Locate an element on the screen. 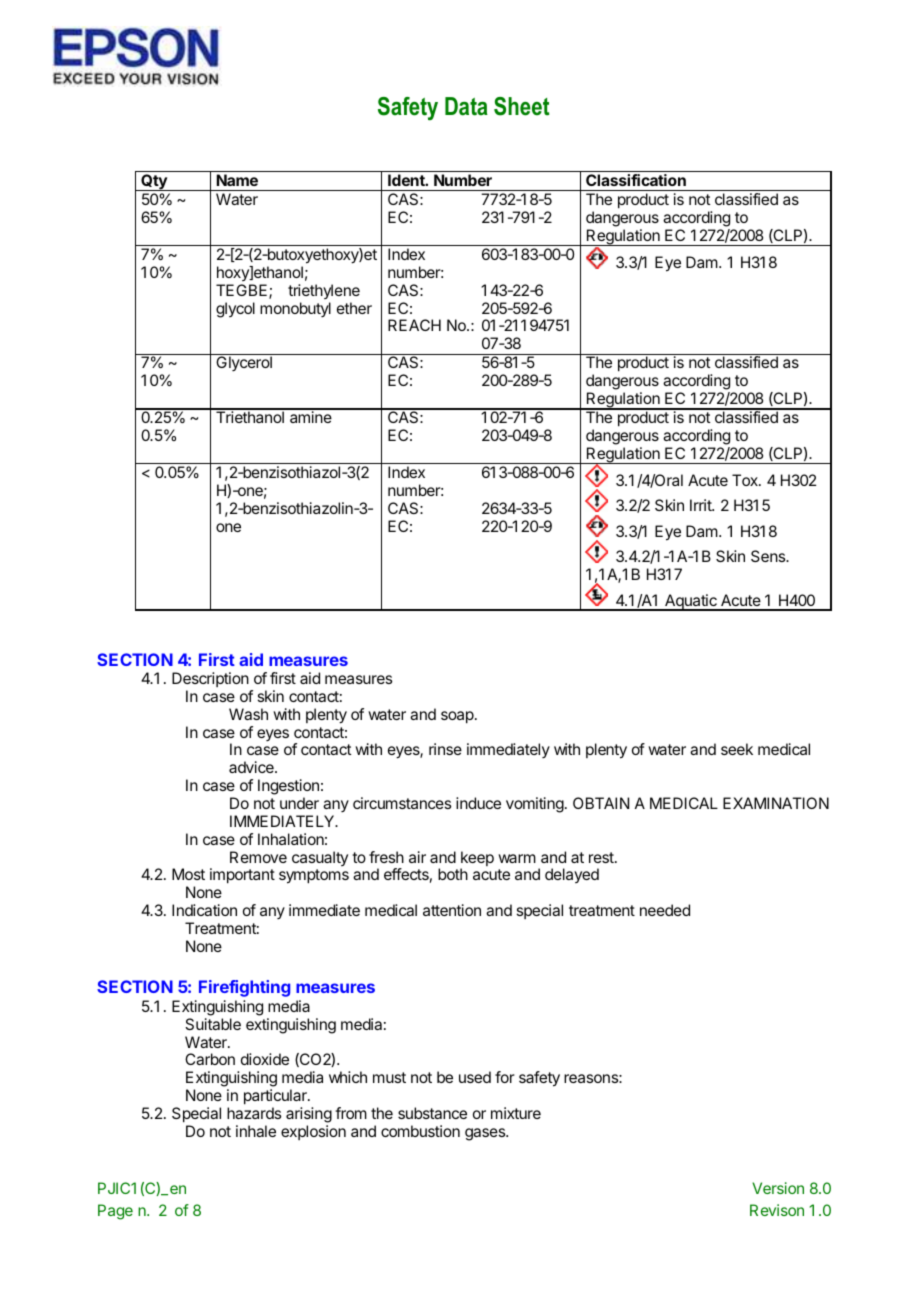 Image resolution: width=924 pixels, height=1308 pixels. Sheet is located at coordinates (521, 106).
